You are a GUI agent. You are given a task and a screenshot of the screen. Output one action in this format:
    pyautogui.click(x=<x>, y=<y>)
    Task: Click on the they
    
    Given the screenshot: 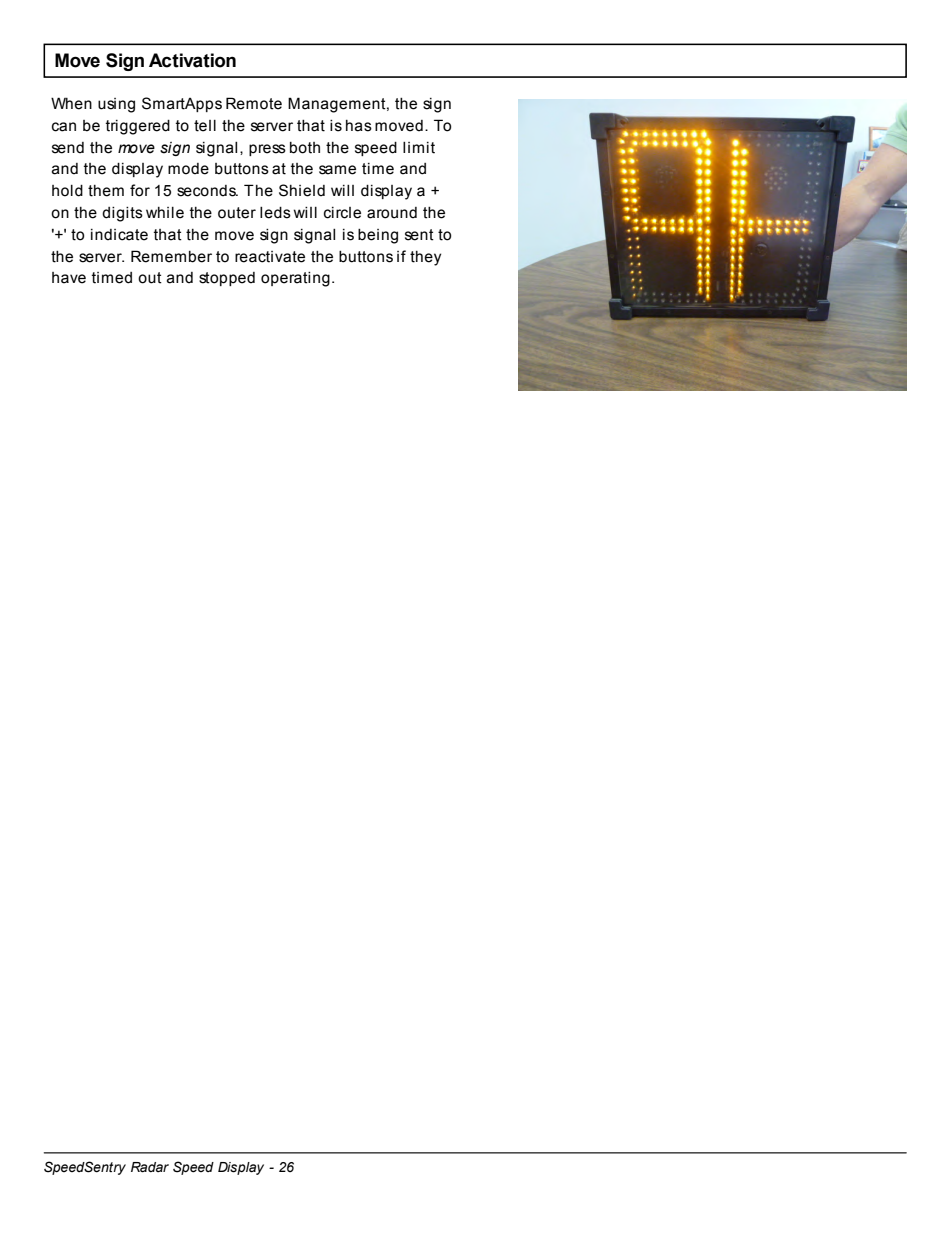 What is the action you would take?
    pyautogui.click(x=425, y=258)
